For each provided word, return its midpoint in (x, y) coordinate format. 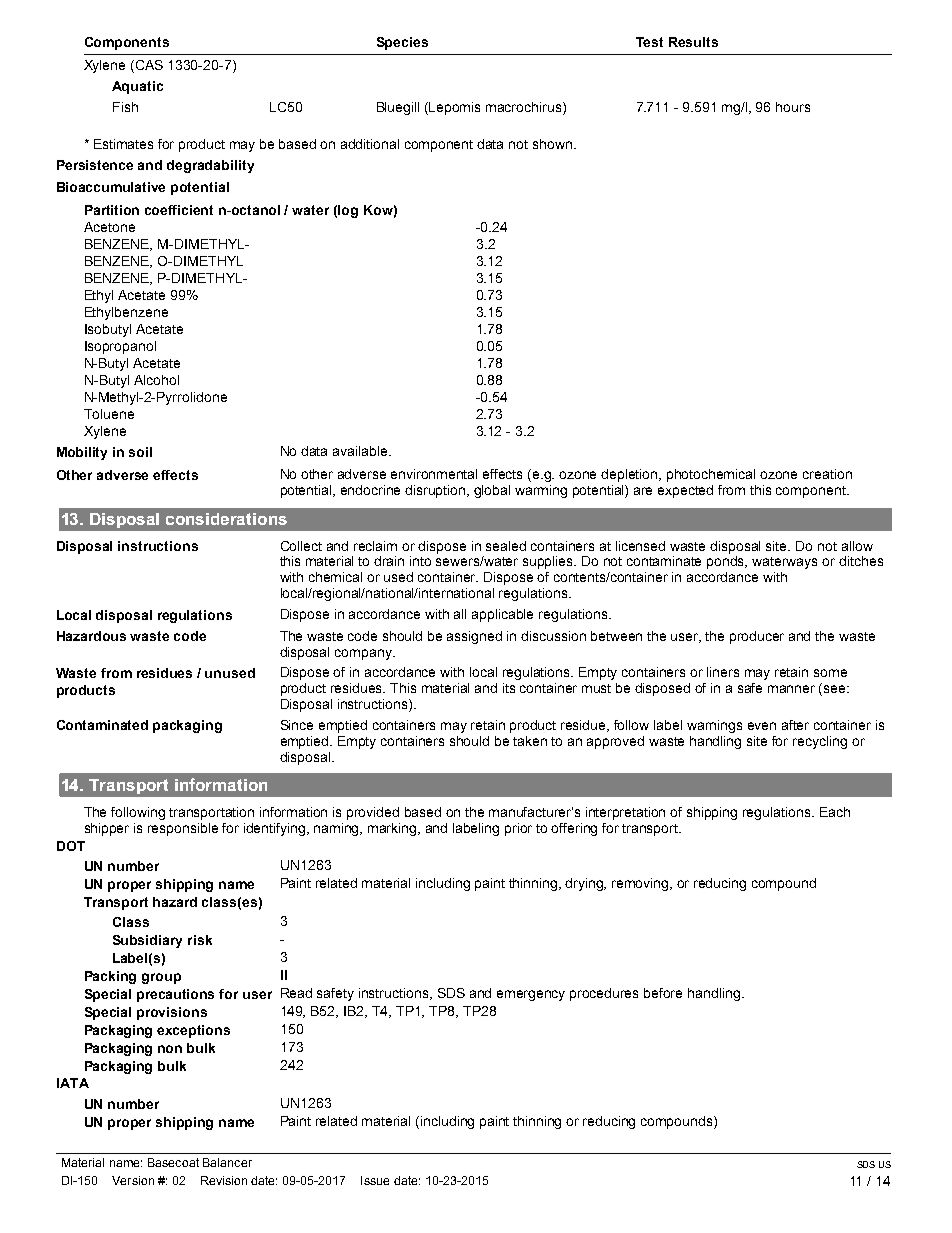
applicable (502, 615)
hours (793, 107)
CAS (149, 65)
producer (757, 637)
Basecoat (173, 1162)
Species (402, 43)
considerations (226, 519)
